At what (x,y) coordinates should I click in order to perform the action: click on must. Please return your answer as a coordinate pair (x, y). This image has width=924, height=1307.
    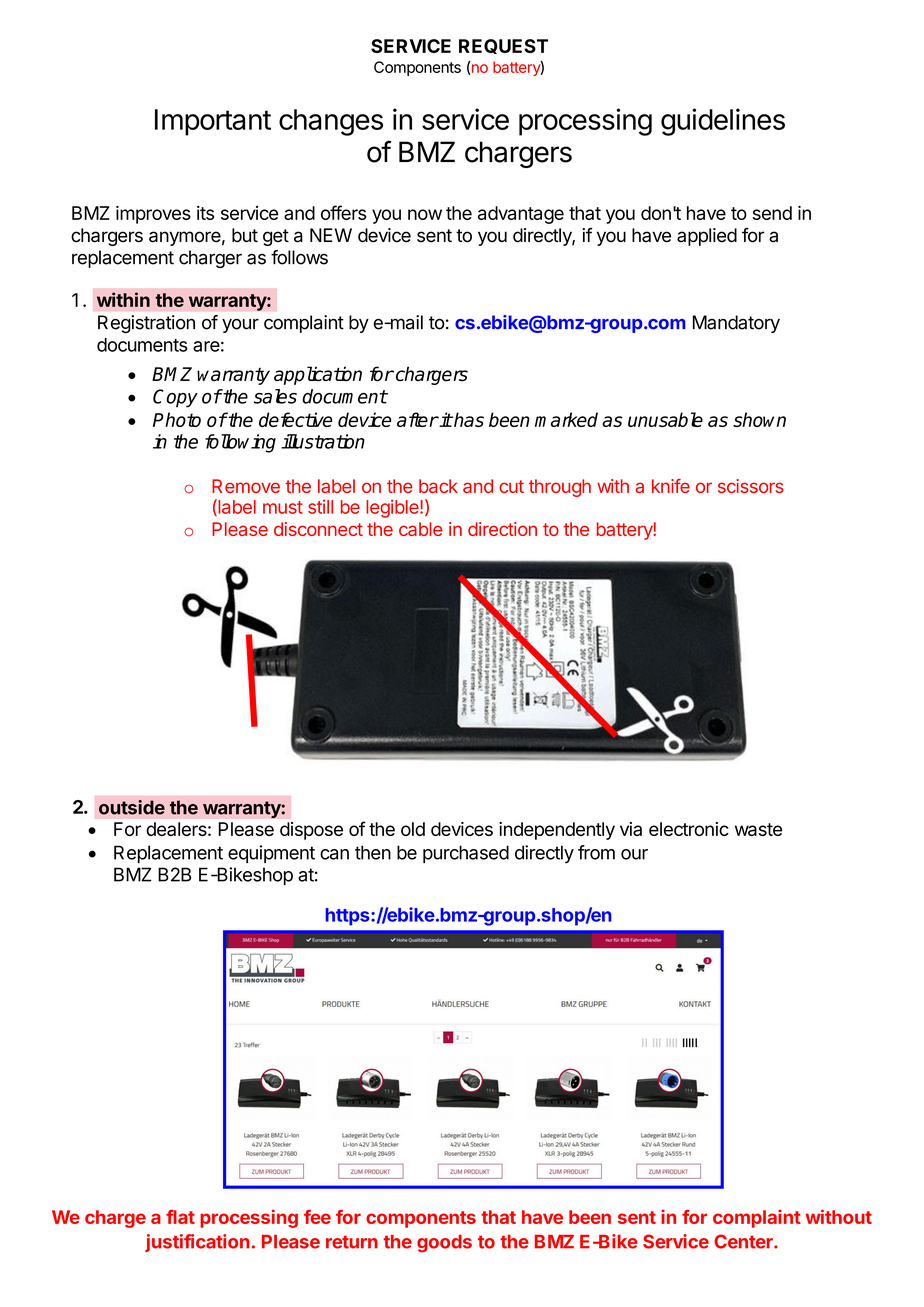
    Looking at the image, I should click on (283, 507).
